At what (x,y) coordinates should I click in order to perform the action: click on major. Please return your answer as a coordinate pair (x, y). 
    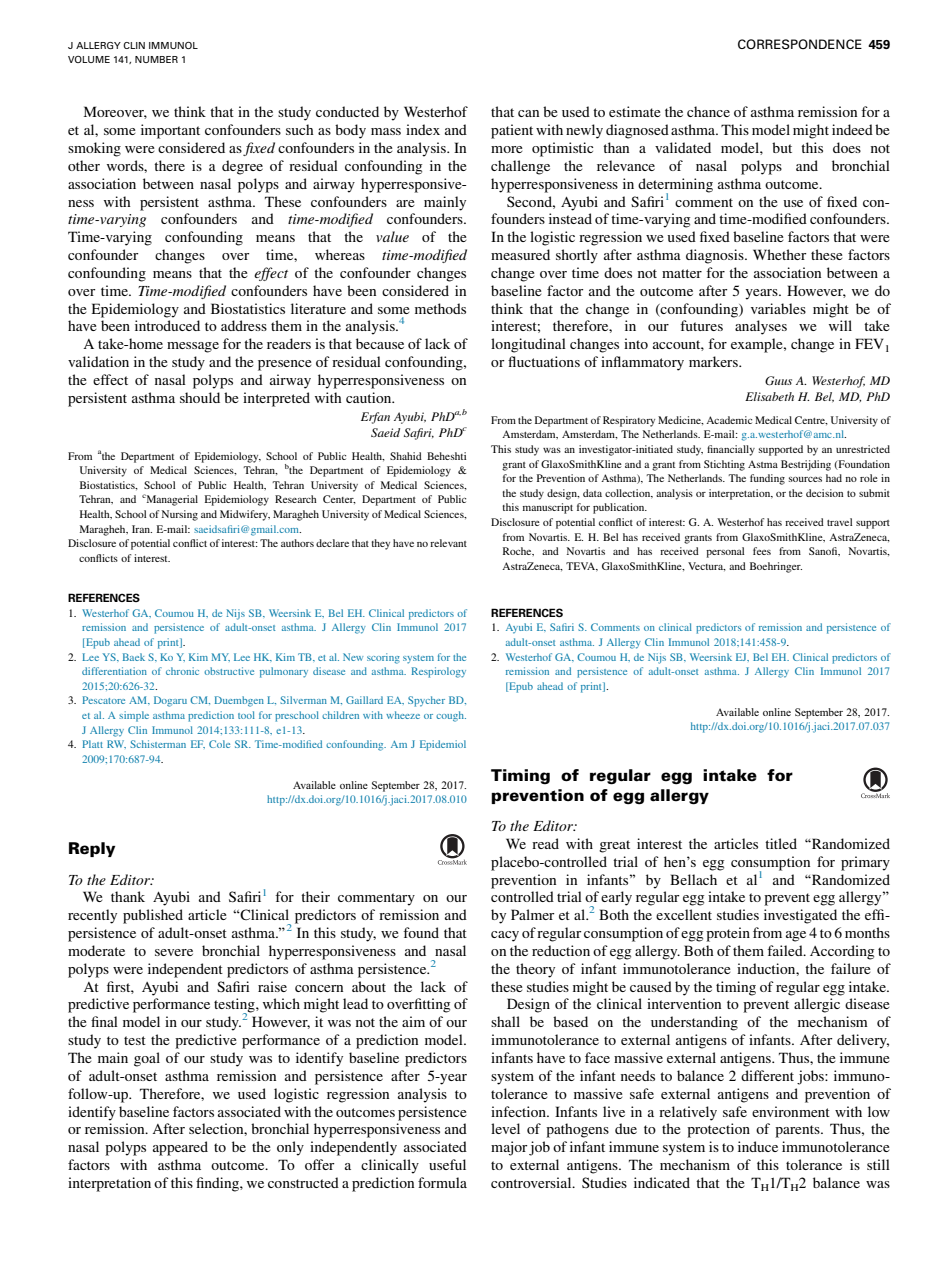
    Looking at the image, I should click on (509, 1148).
